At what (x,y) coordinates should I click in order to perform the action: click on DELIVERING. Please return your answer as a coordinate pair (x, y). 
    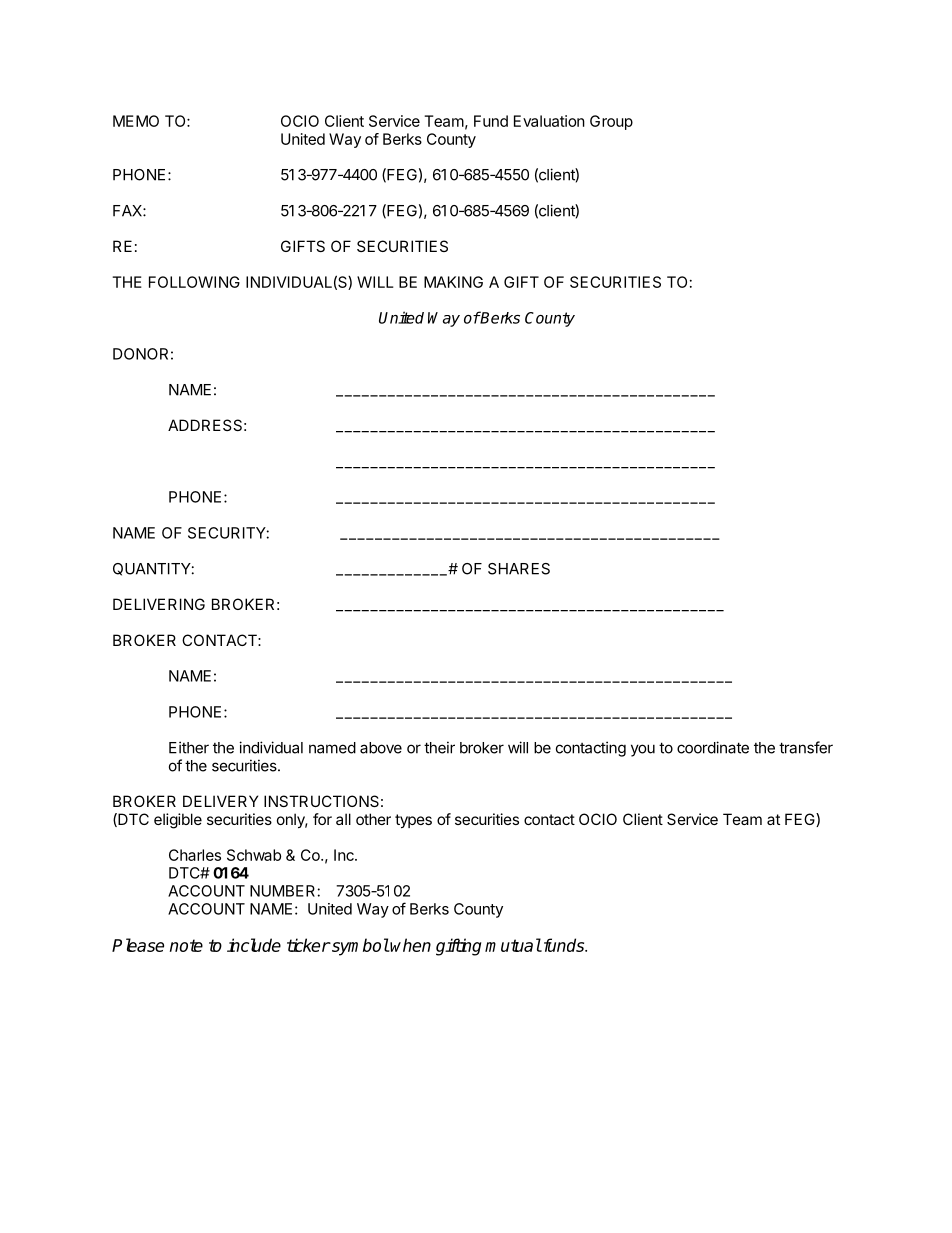
    Looking at the image, I should click on (159, 604).
